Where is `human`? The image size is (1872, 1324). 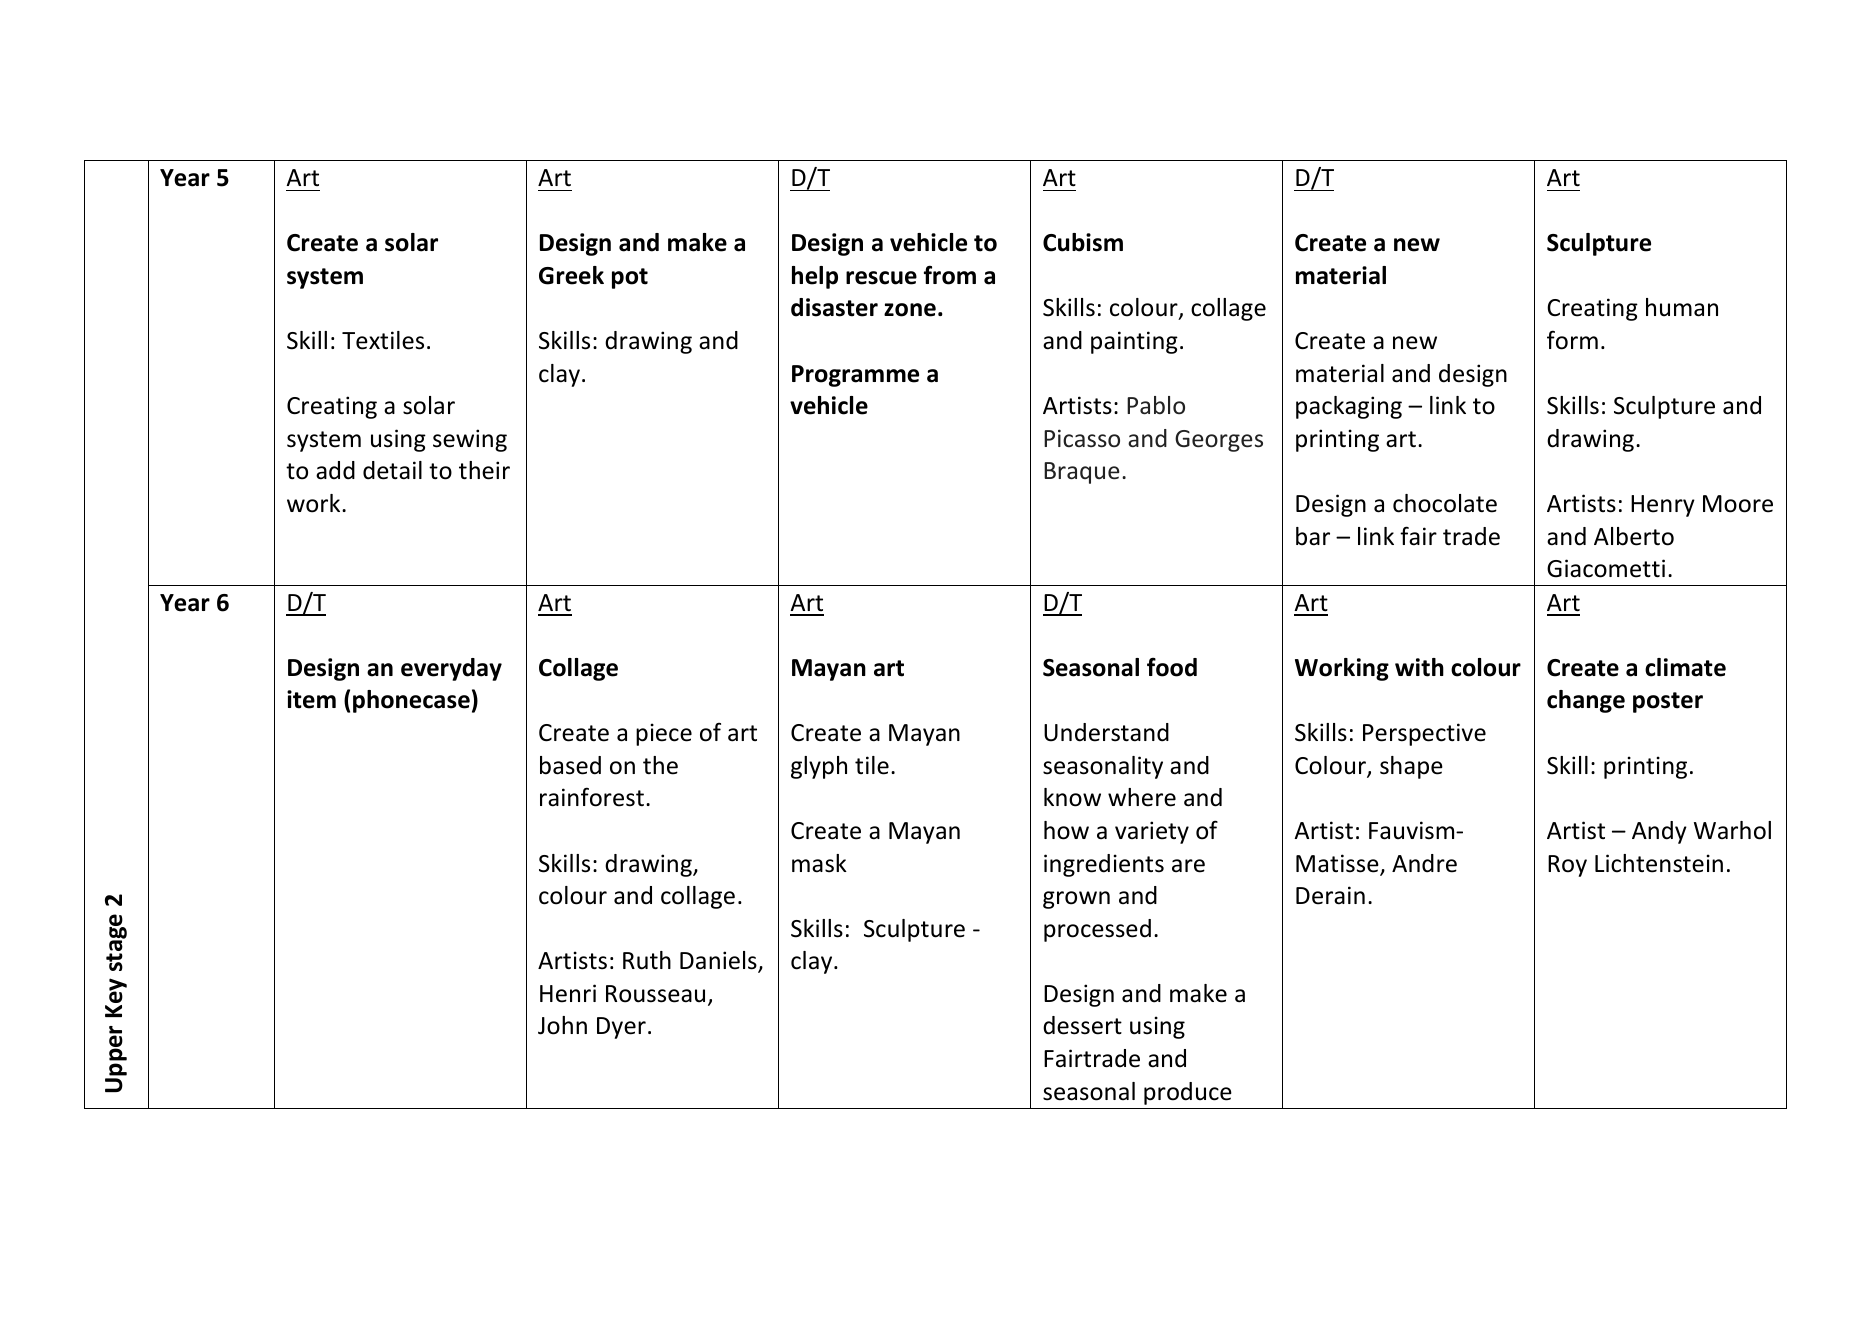 human is located at coordinates (1682, 307).
